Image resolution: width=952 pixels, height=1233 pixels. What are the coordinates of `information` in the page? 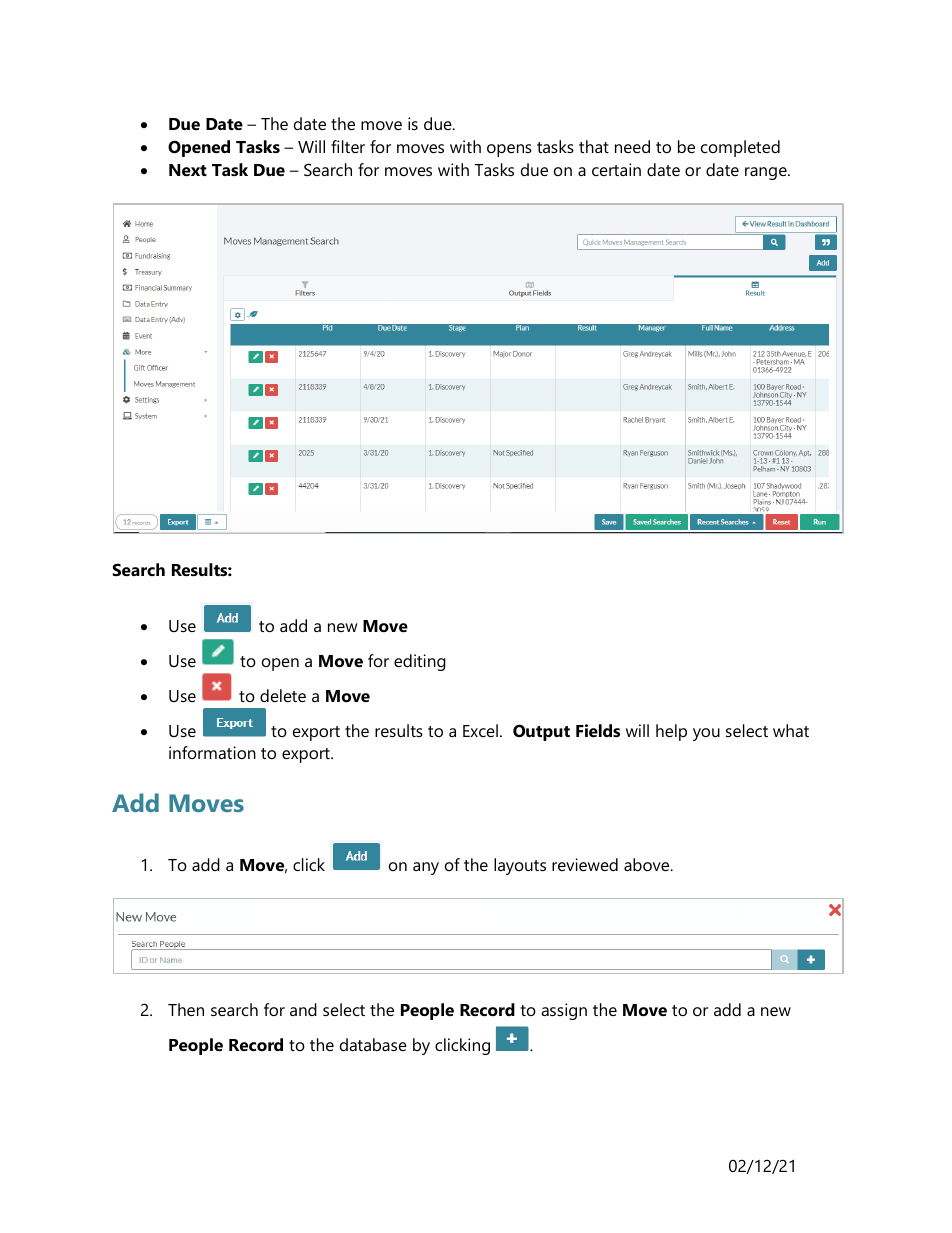 It's located at (212, 752).
